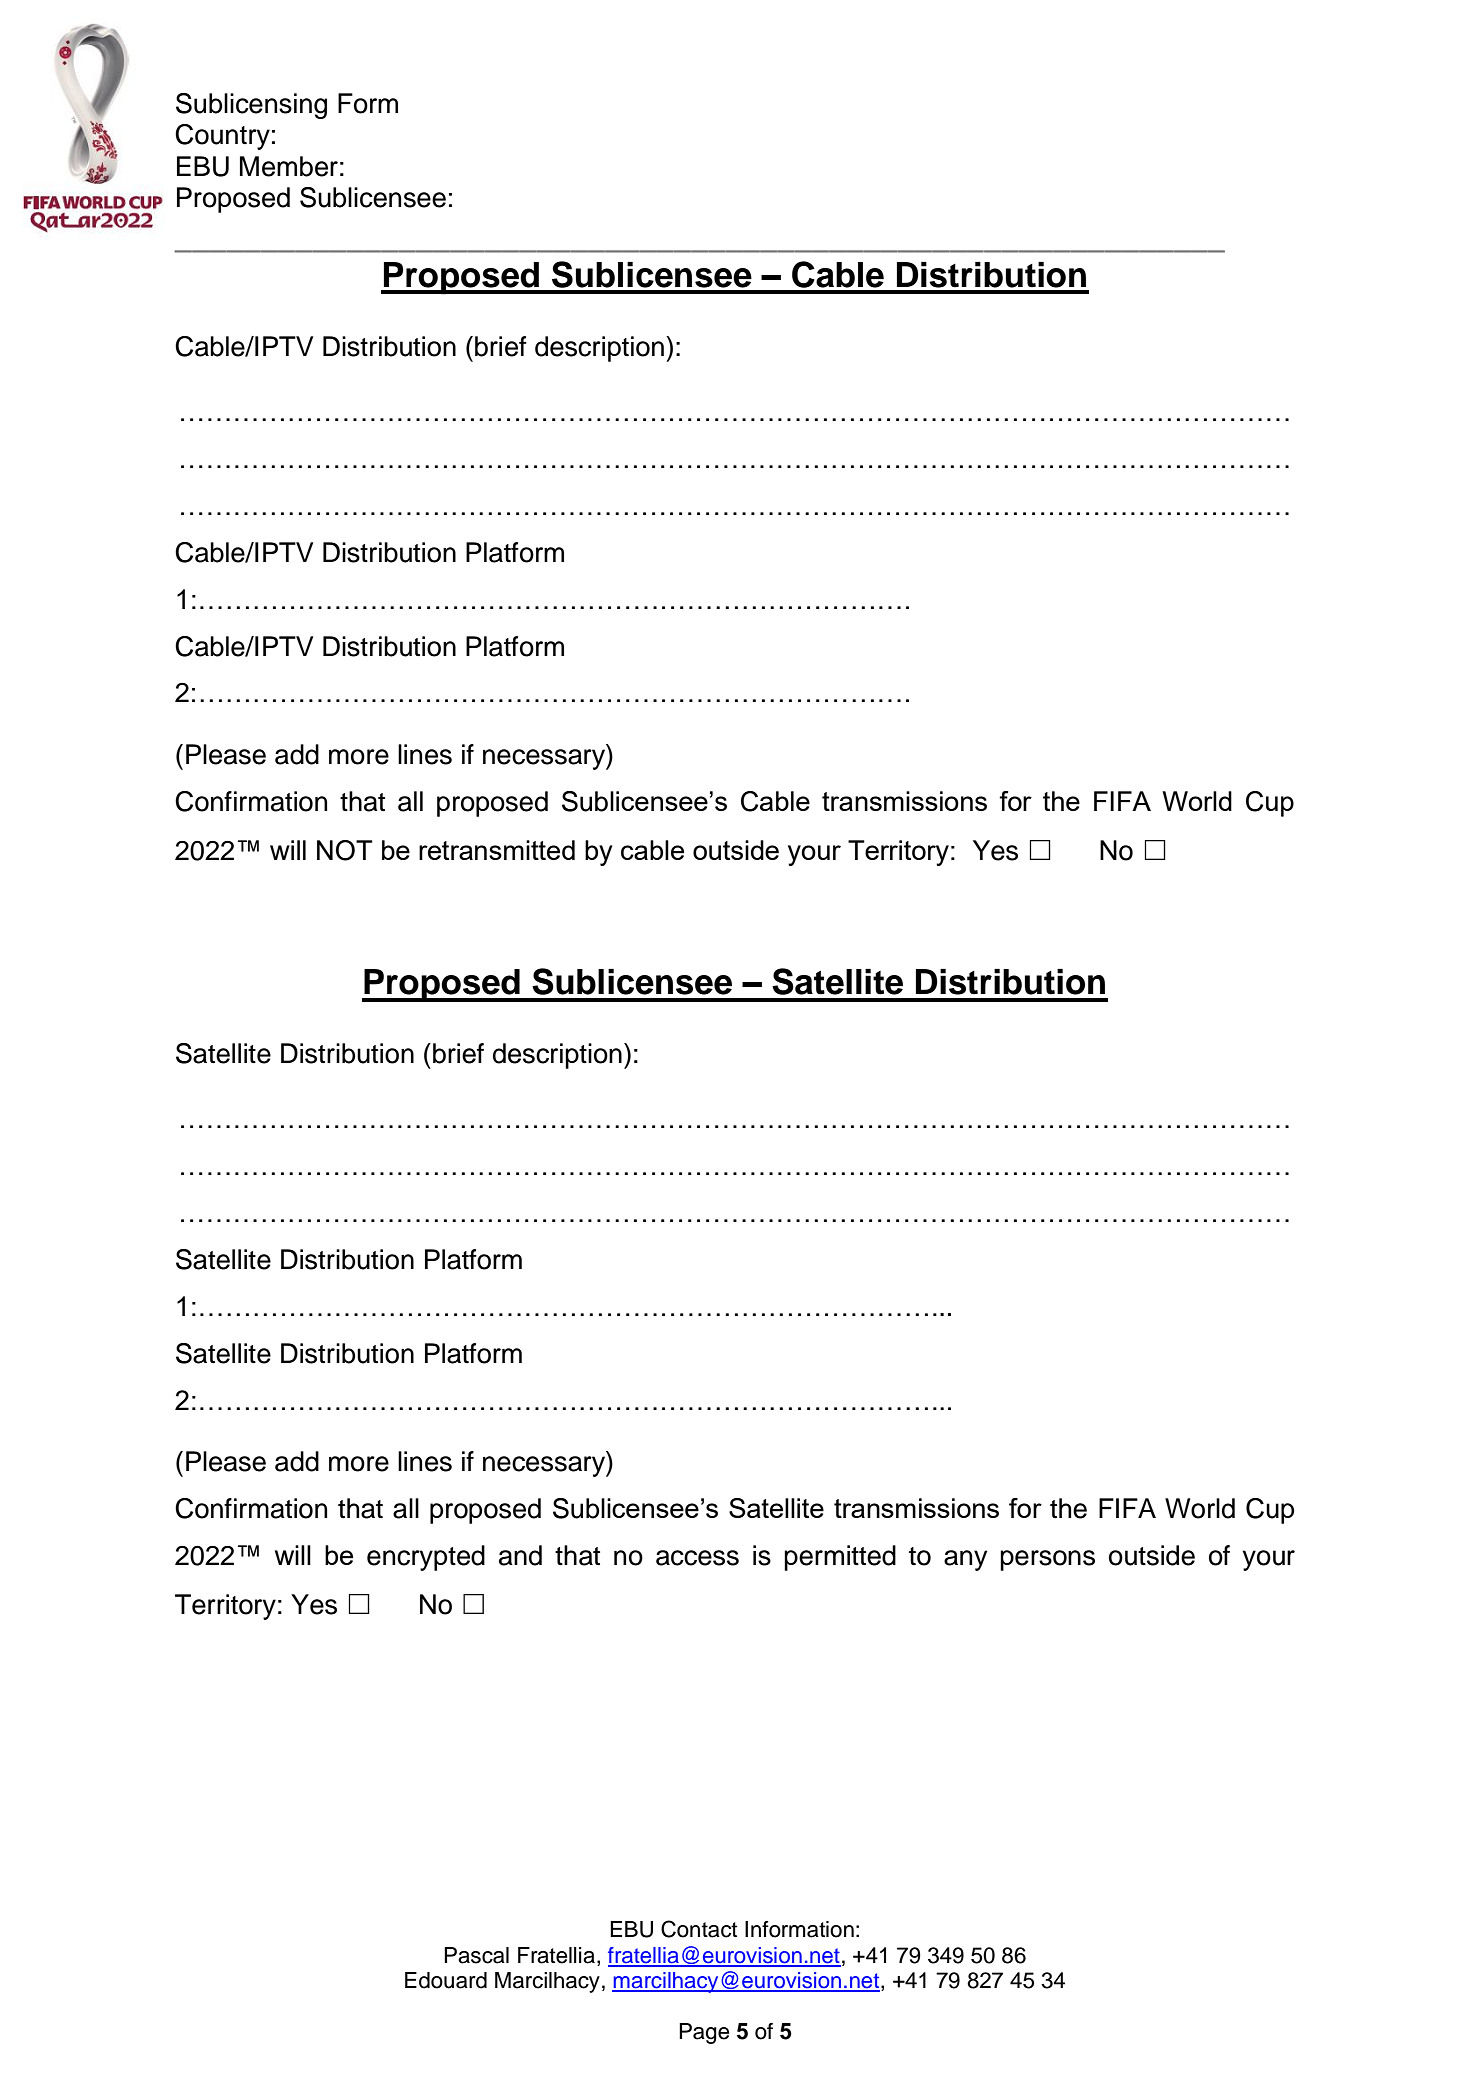  I want to click on any, so click(965, 1560).
